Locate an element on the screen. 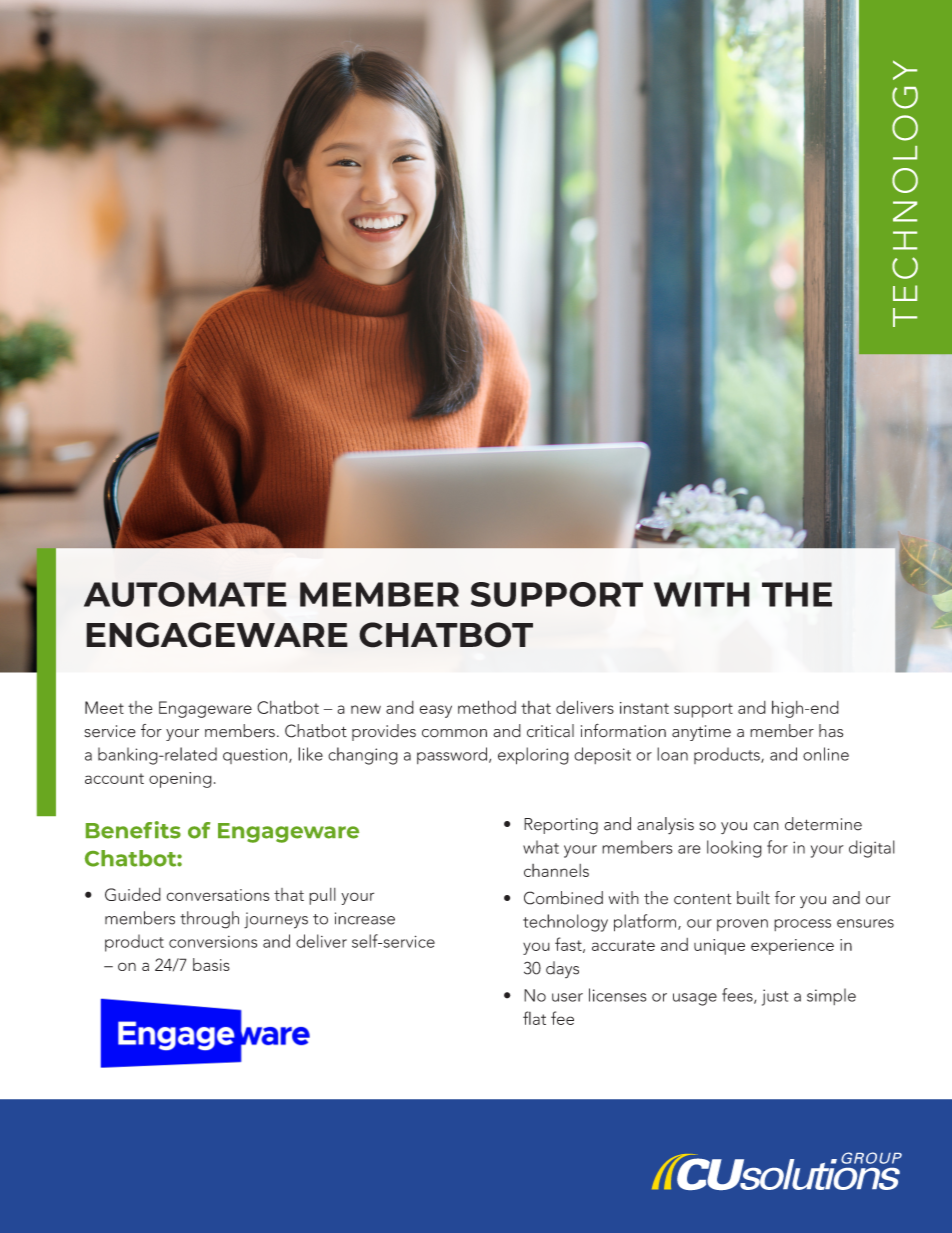 This screenshot has height=1233, width=952. flat is located at coordinates (534, 1018).
